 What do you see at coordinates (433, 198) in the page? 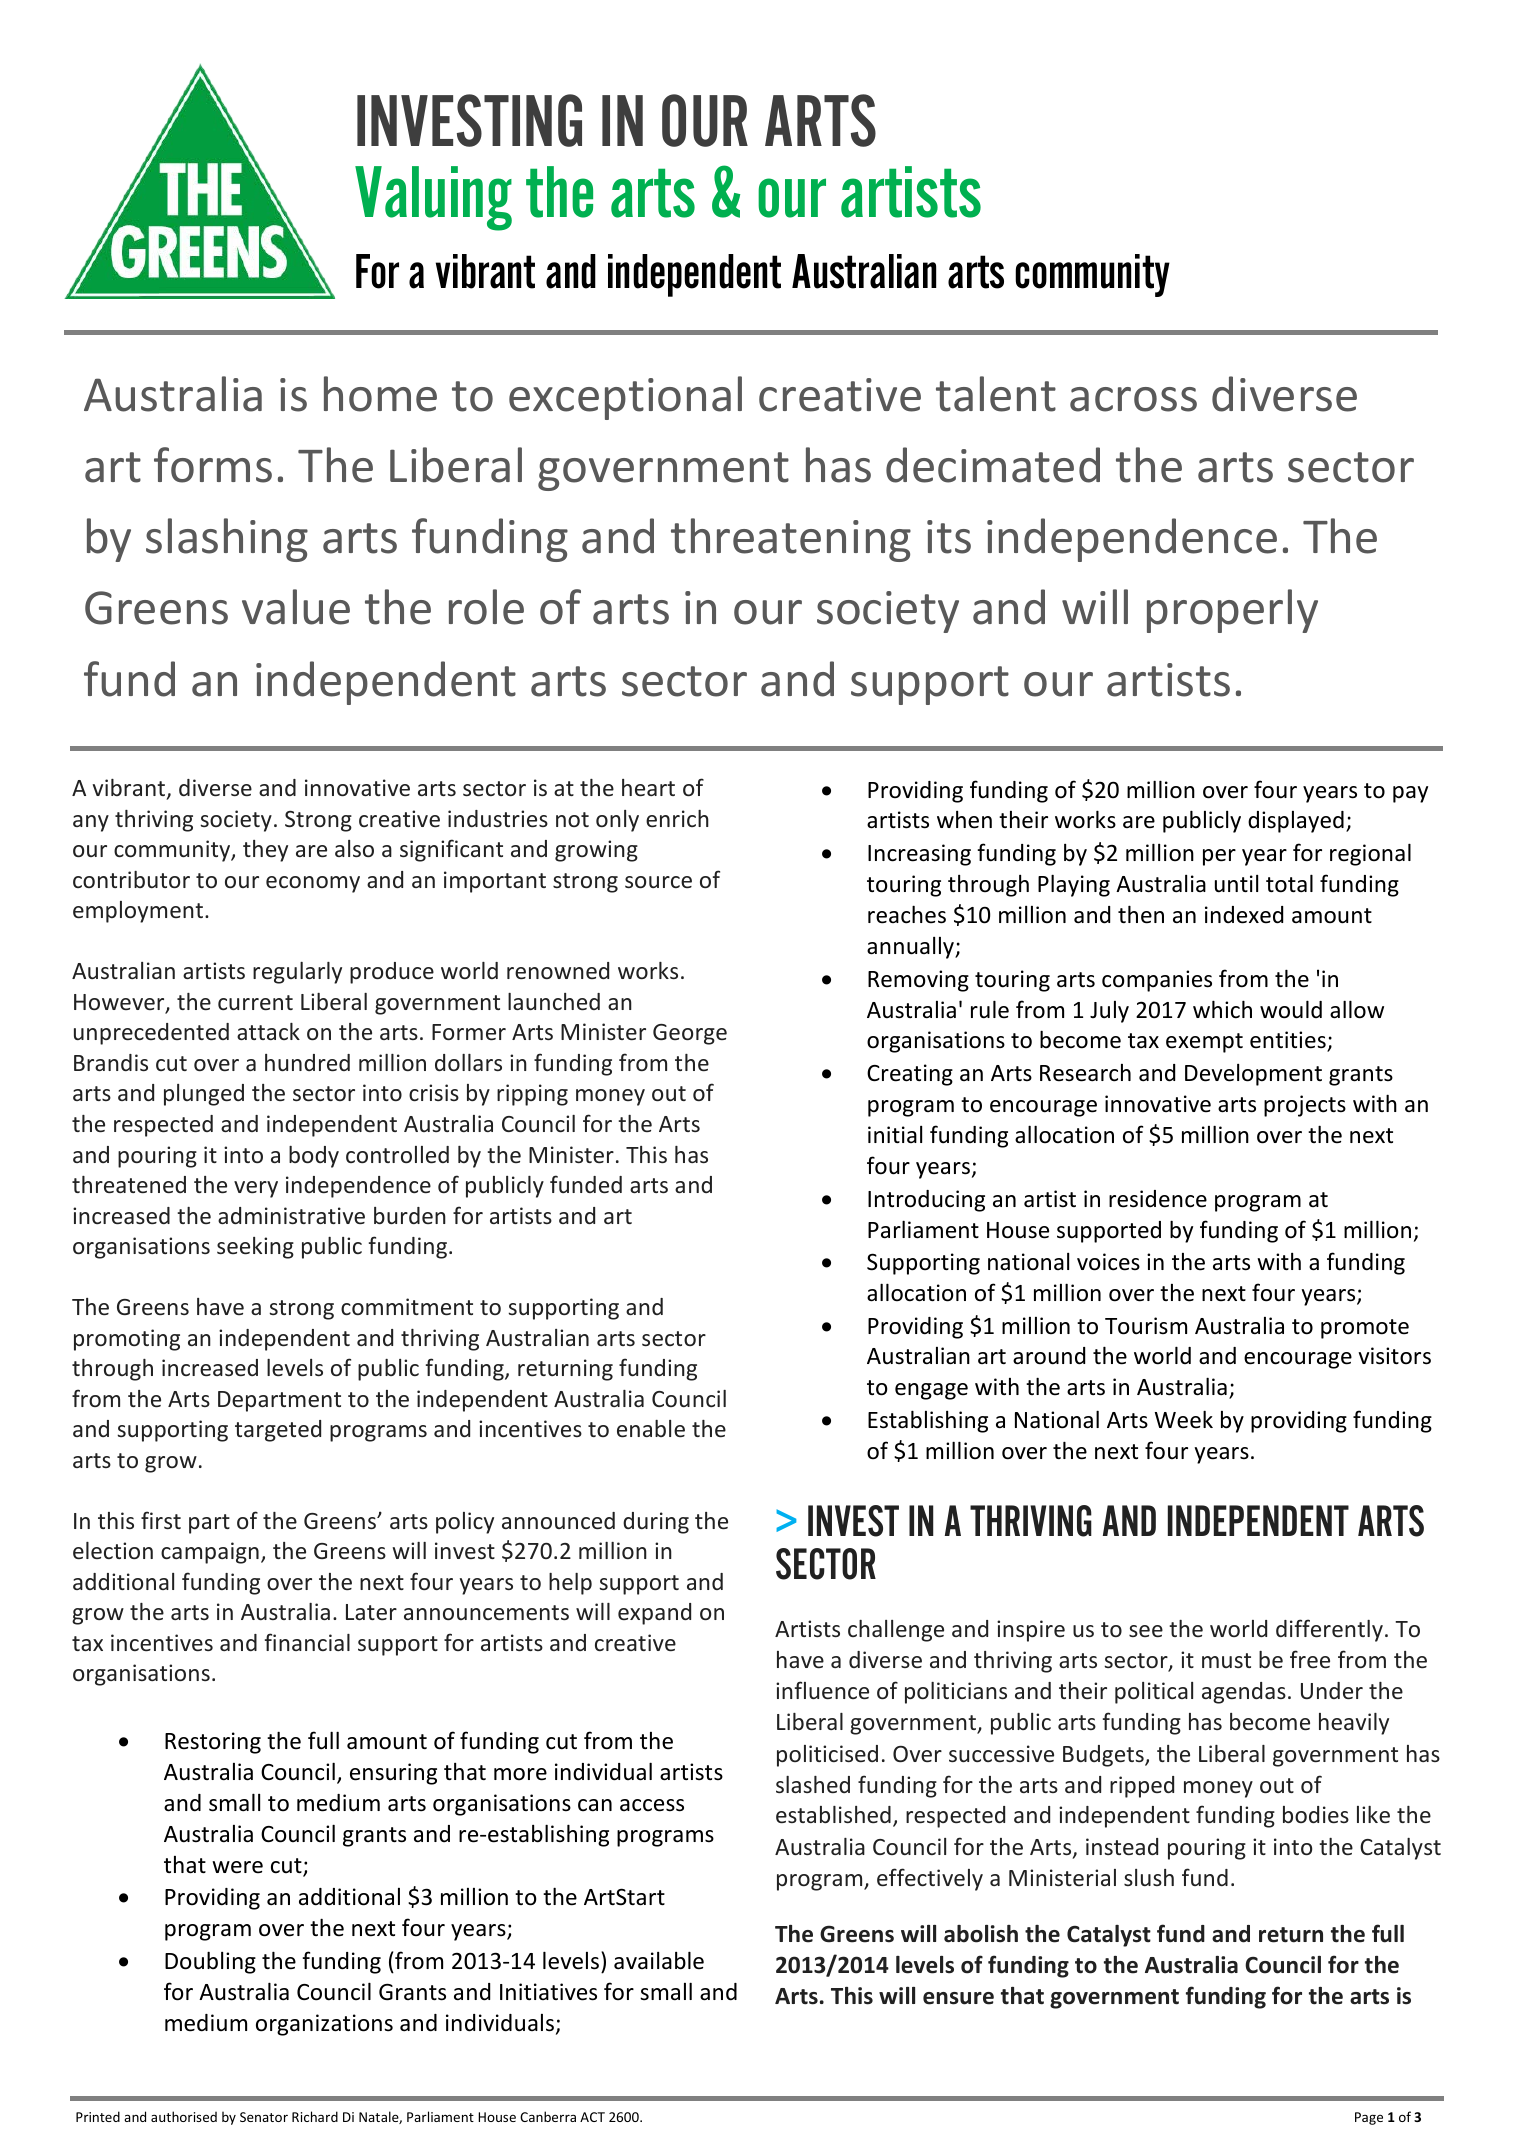
I see `Valuing` at bounding box center [433, 198].
